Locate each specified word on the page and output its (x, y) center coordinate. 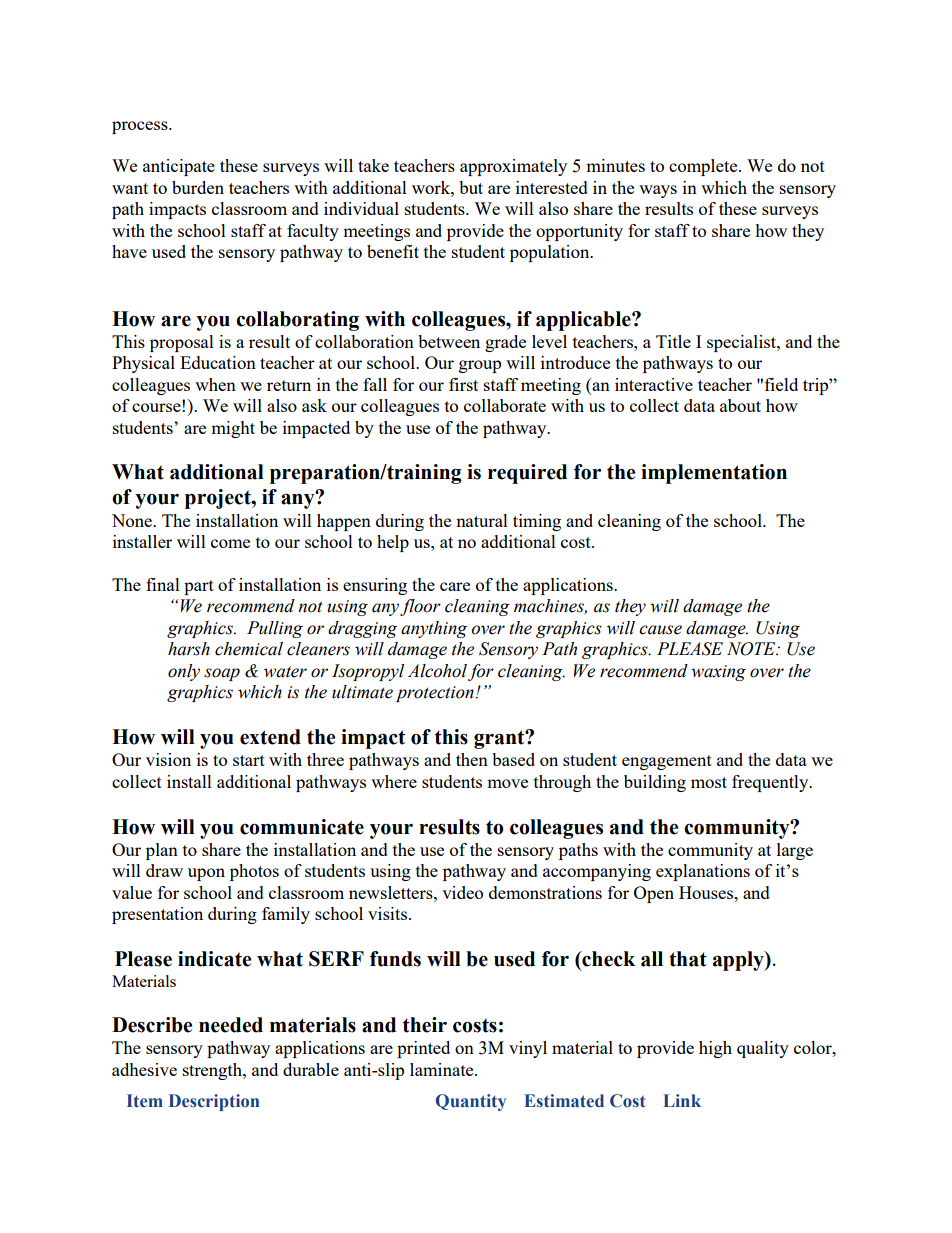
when (215, 384)
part (199, 587)
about (740, 405)
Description (214, 1102)
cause (660, 630)
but (471, 187)
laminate (443, 1069)
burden (198, 187)
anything (434, 629)
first (463, 384)
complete (704, 167)
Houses (707, 892)
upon (206, 874)
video (462, 892)
